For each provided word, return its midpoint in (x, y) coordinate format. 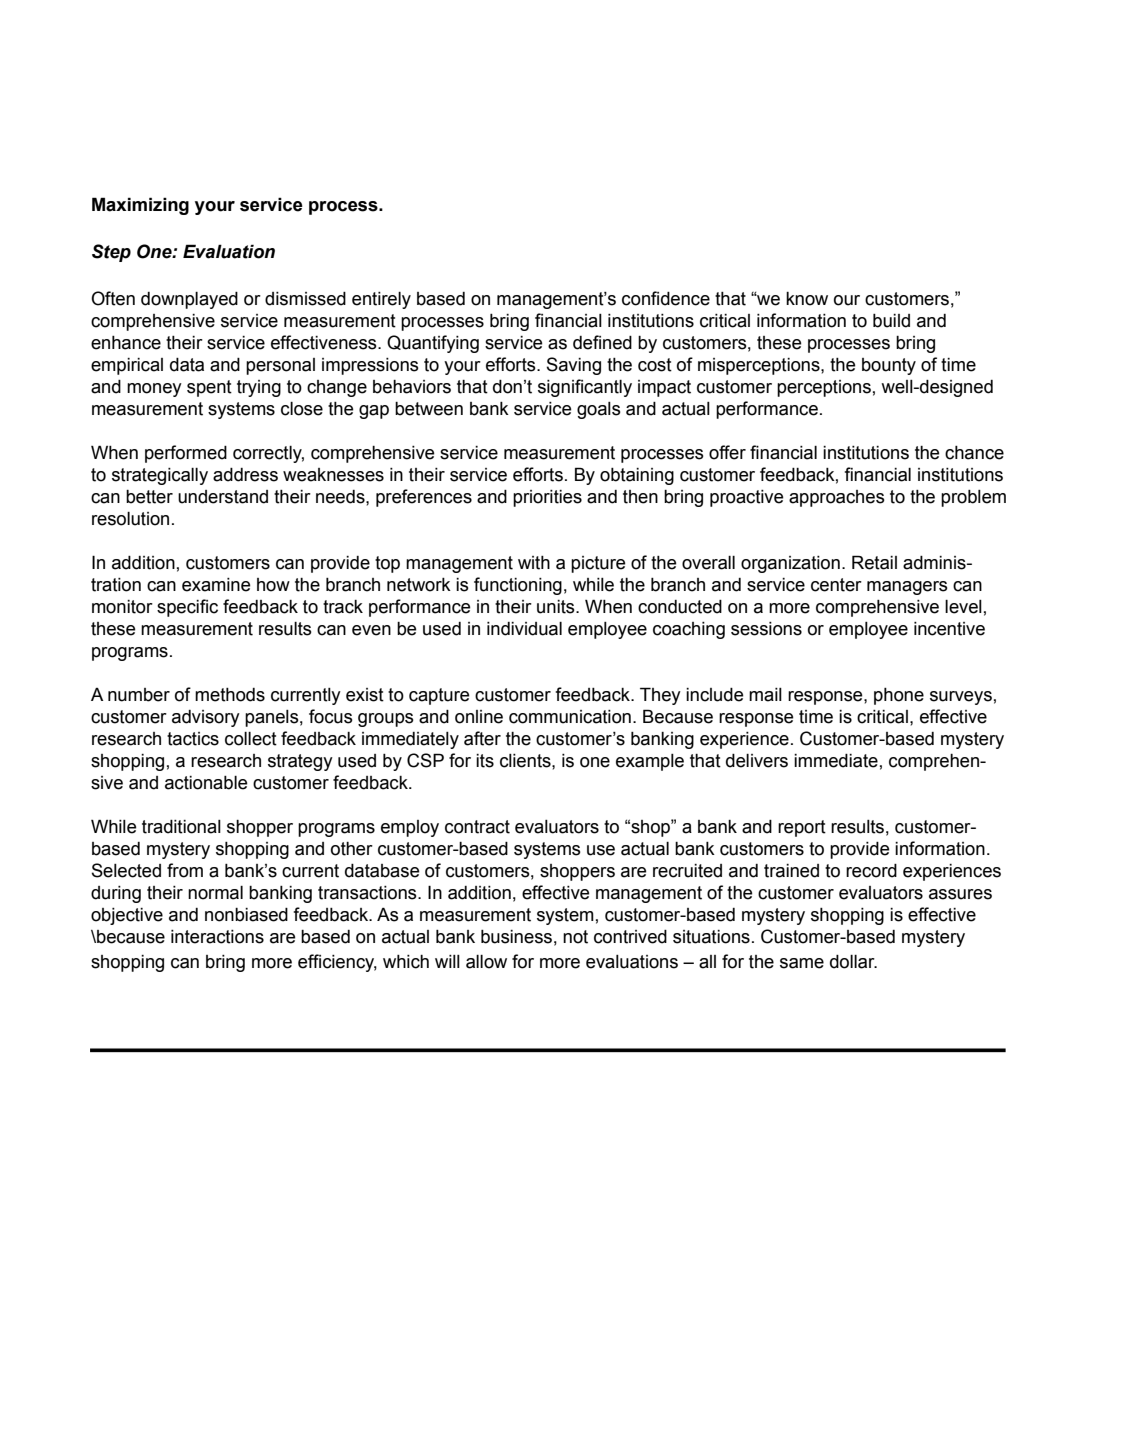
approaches (837, 498)
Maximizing (140, 206)
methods (230, 695)
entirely (381, 300)
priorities (547, 498)
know (807, 299)
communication (570, 717)
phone (899, 696)
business (516, 937)
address (245, 475)
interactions (217, 937)
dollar (853, 962)
